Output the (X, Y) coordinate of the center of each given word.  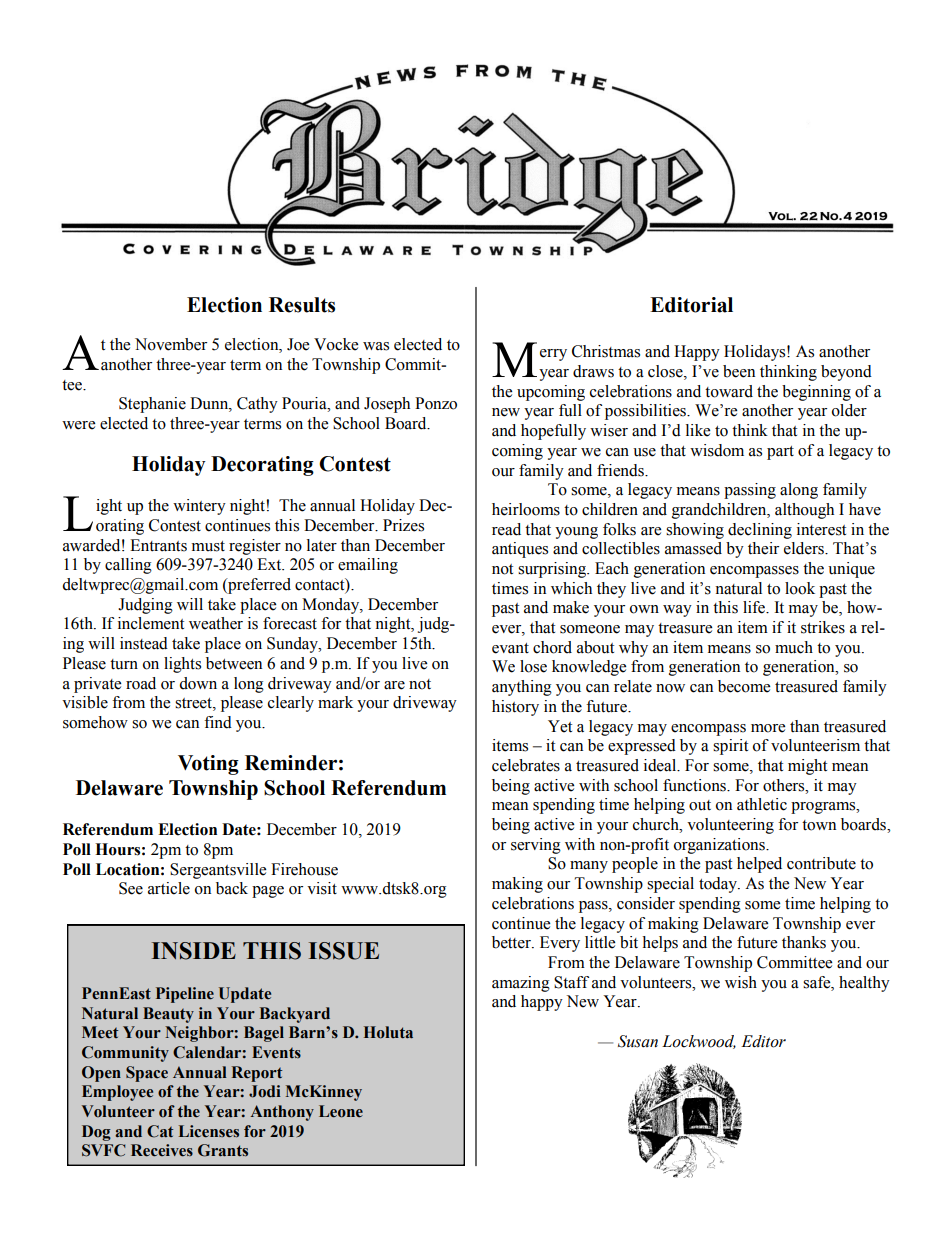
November (171, 344)
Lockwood (699, 1042)
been (739, 371)
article (169, 888)
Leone (341, 1111)
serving (536, 846)
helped (759, 865)
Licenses (209, 1131)
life (755, 607)
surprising (553, 570)
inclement (151, 623)
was (376, 346)
